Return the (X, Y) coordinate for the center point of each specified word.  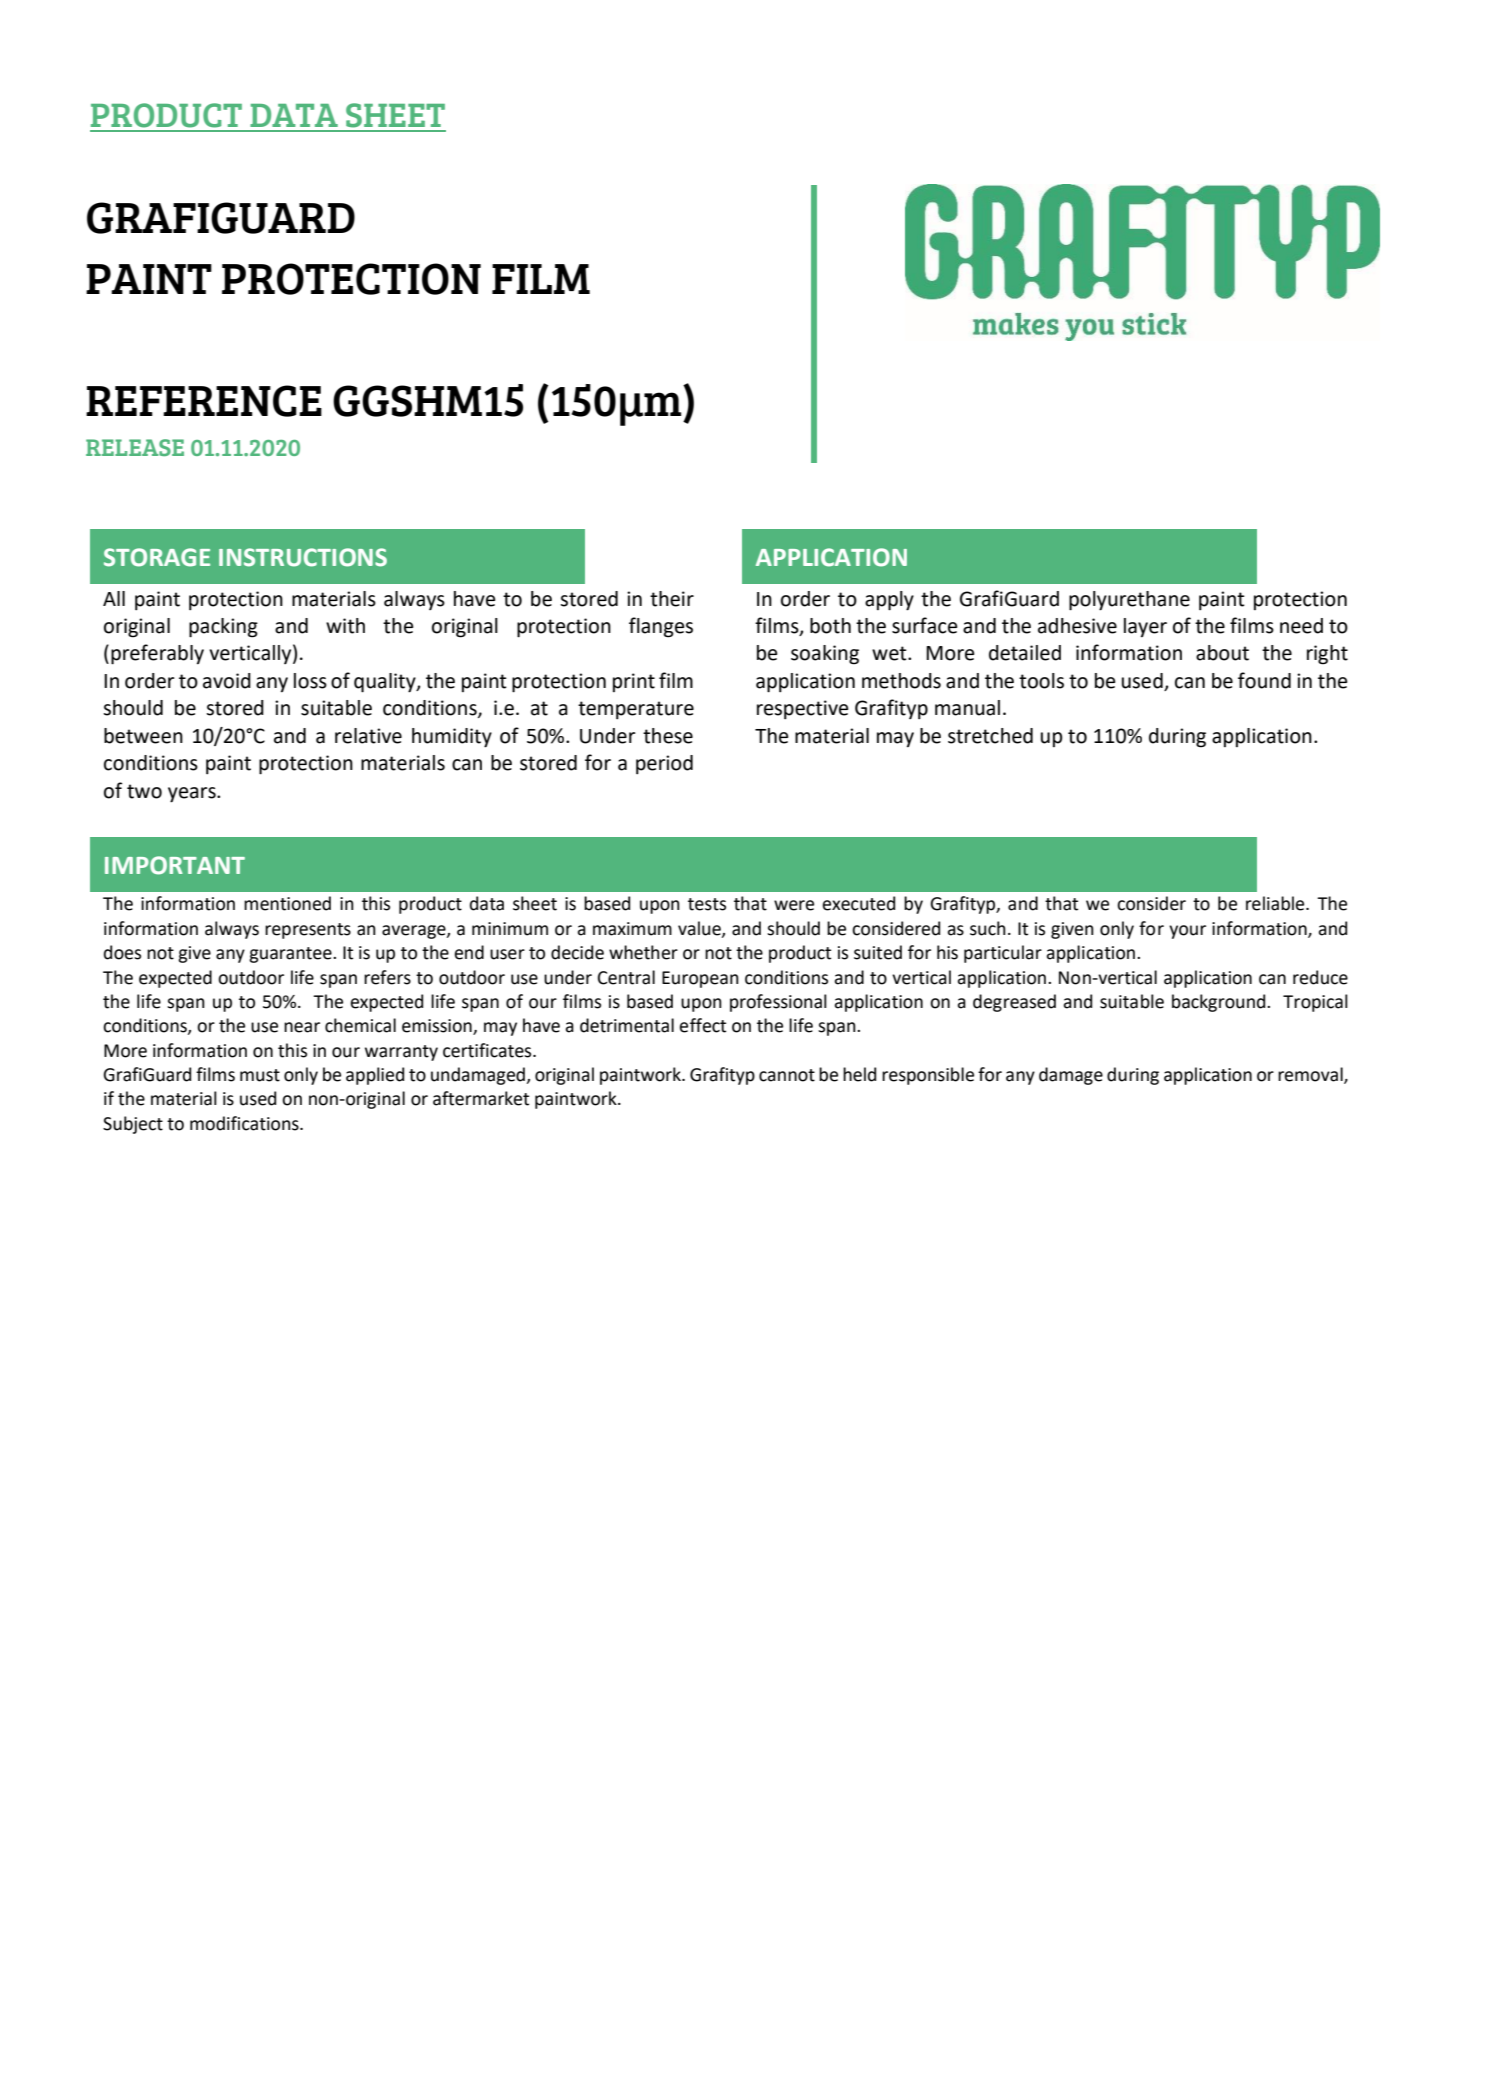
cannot (787, 1075)
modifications (245, 1123)
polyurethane (1129, 601)
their (672, 599)
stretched (990, 736)
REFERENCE (204, 401)
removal (1311, 1075)
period (664, 764)
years (193, 795)
